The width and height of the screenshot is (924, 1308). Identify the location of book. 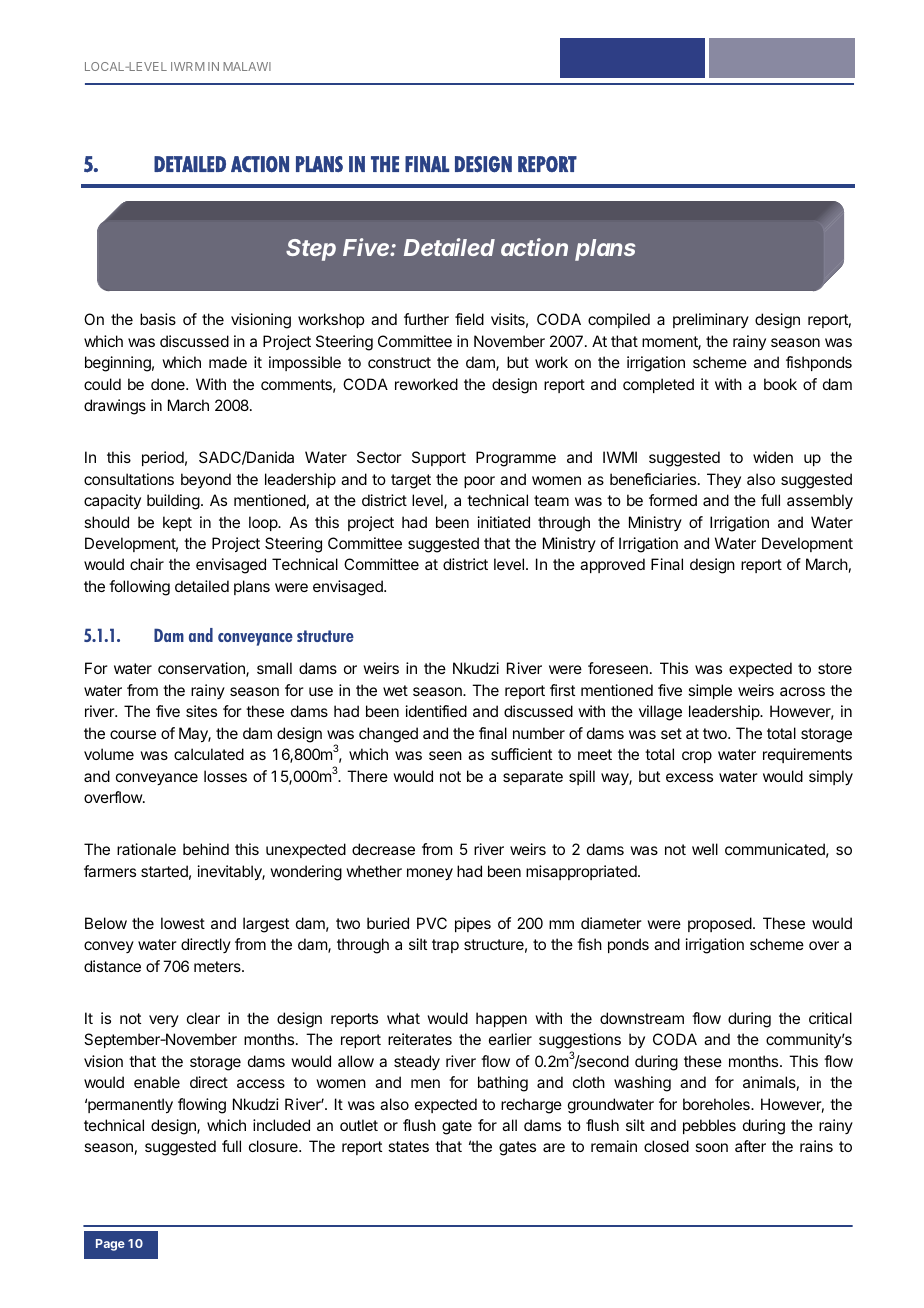
(780, 384).
